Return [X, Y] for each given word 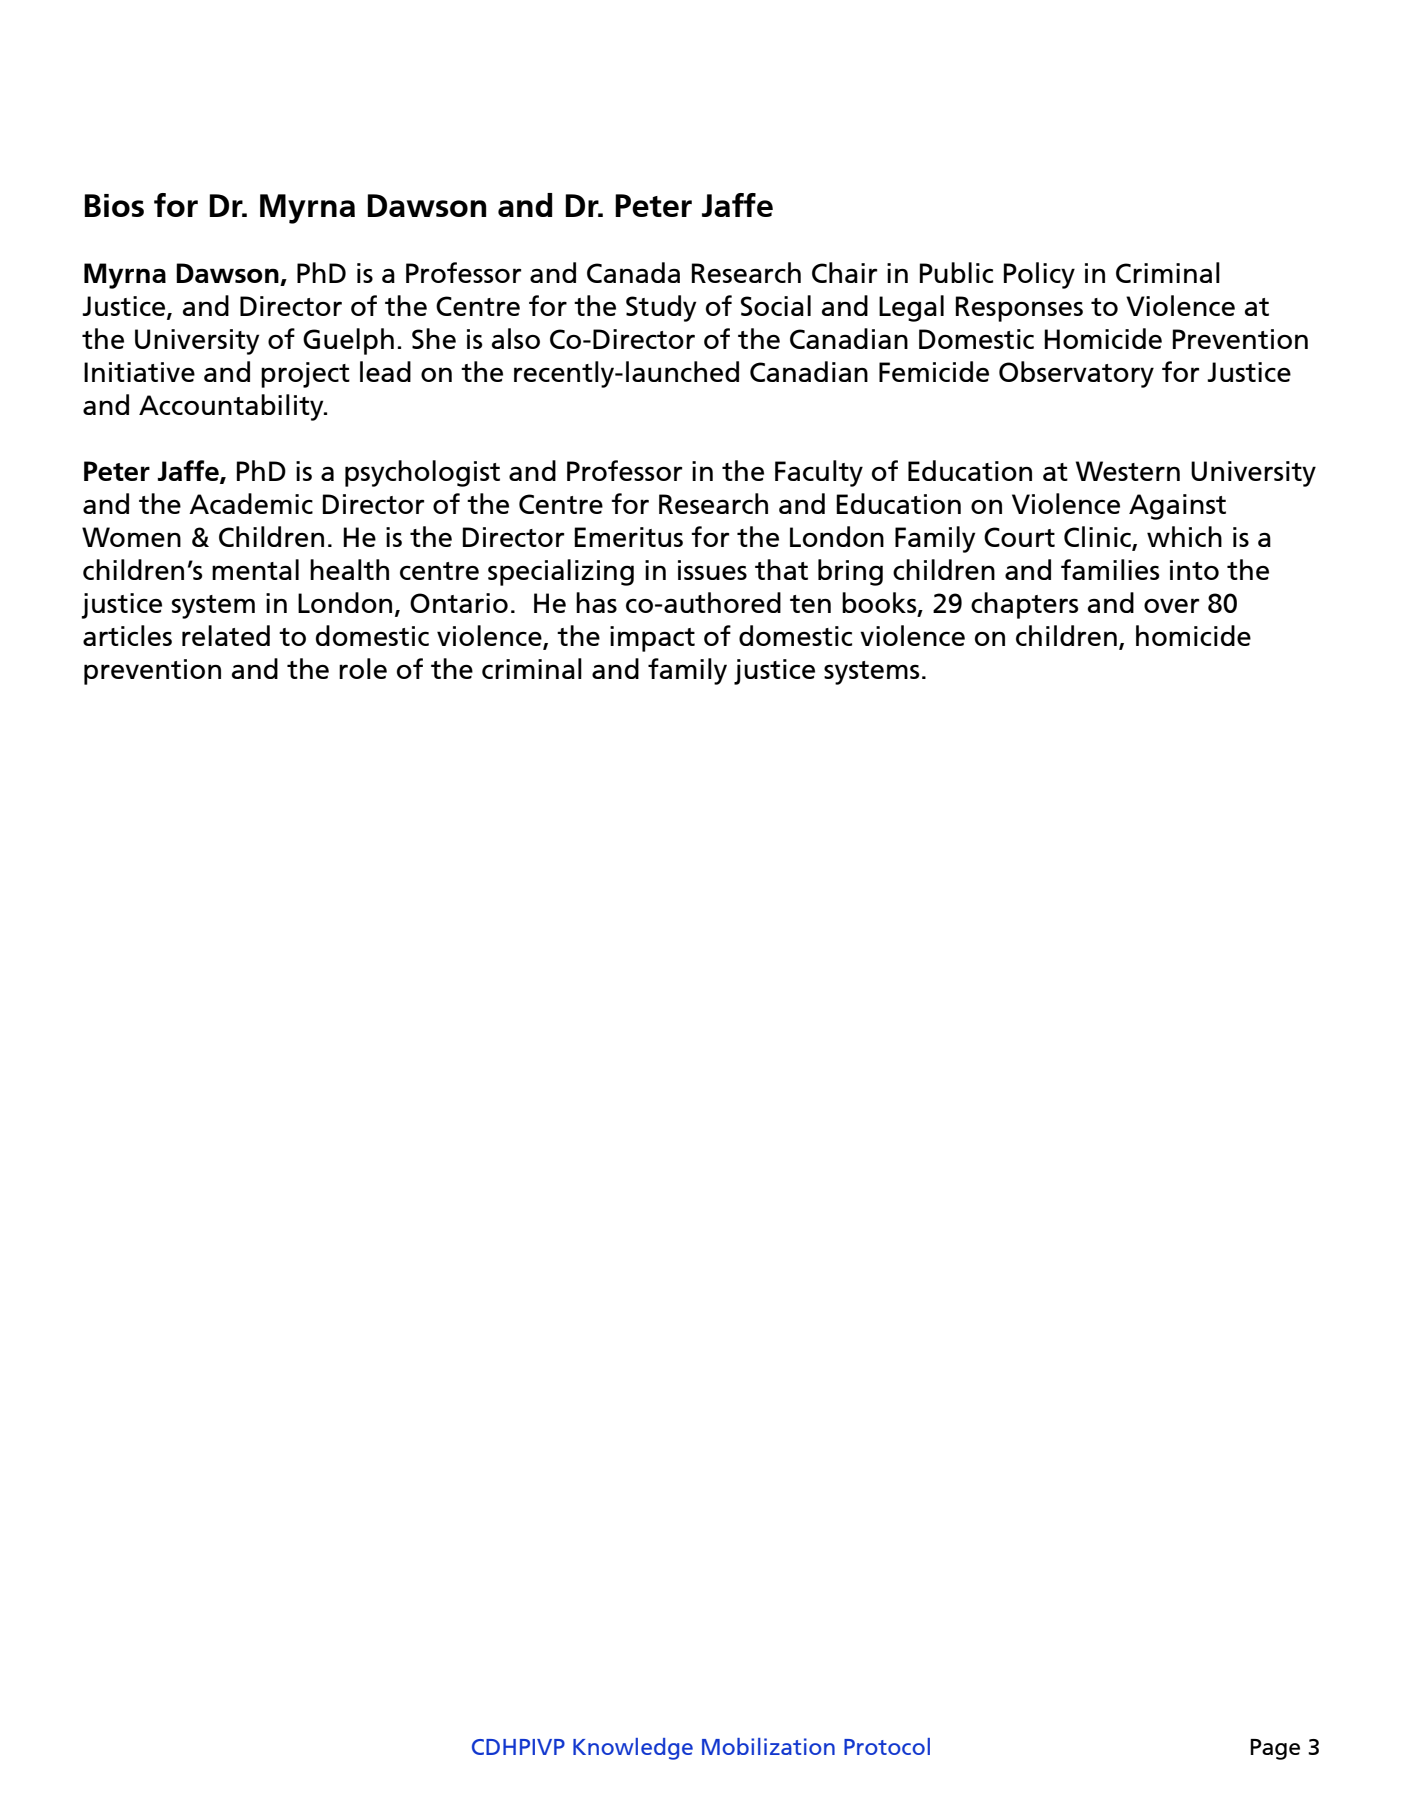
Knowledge [633, 1749]
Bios [114, 205]
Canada [633, 272]
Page [1275, 1749]
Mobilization [768, 1746]
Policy [1039, 275]
